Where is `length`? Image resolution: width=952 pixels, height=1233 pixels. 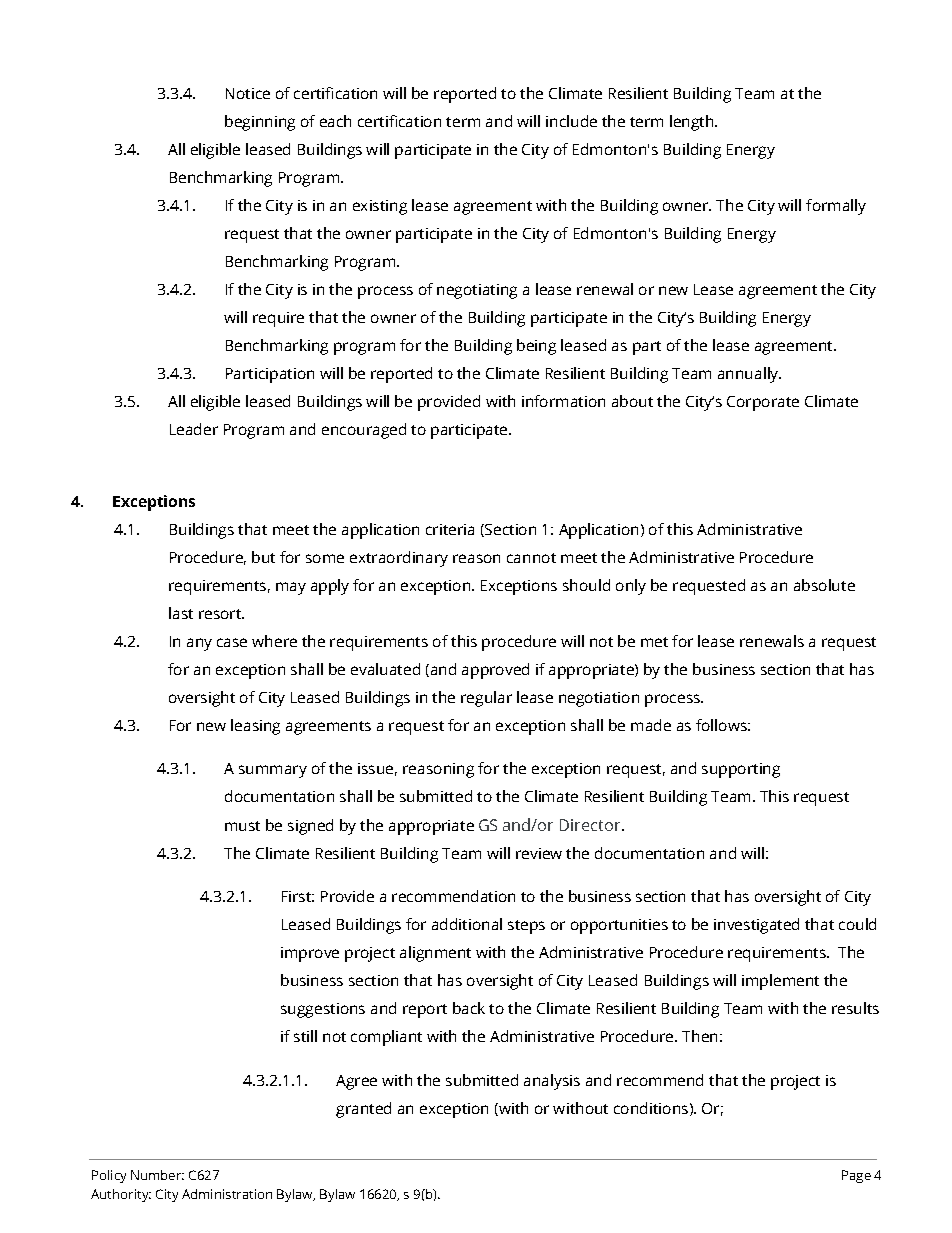 length is located at coordinates (693, 123).
